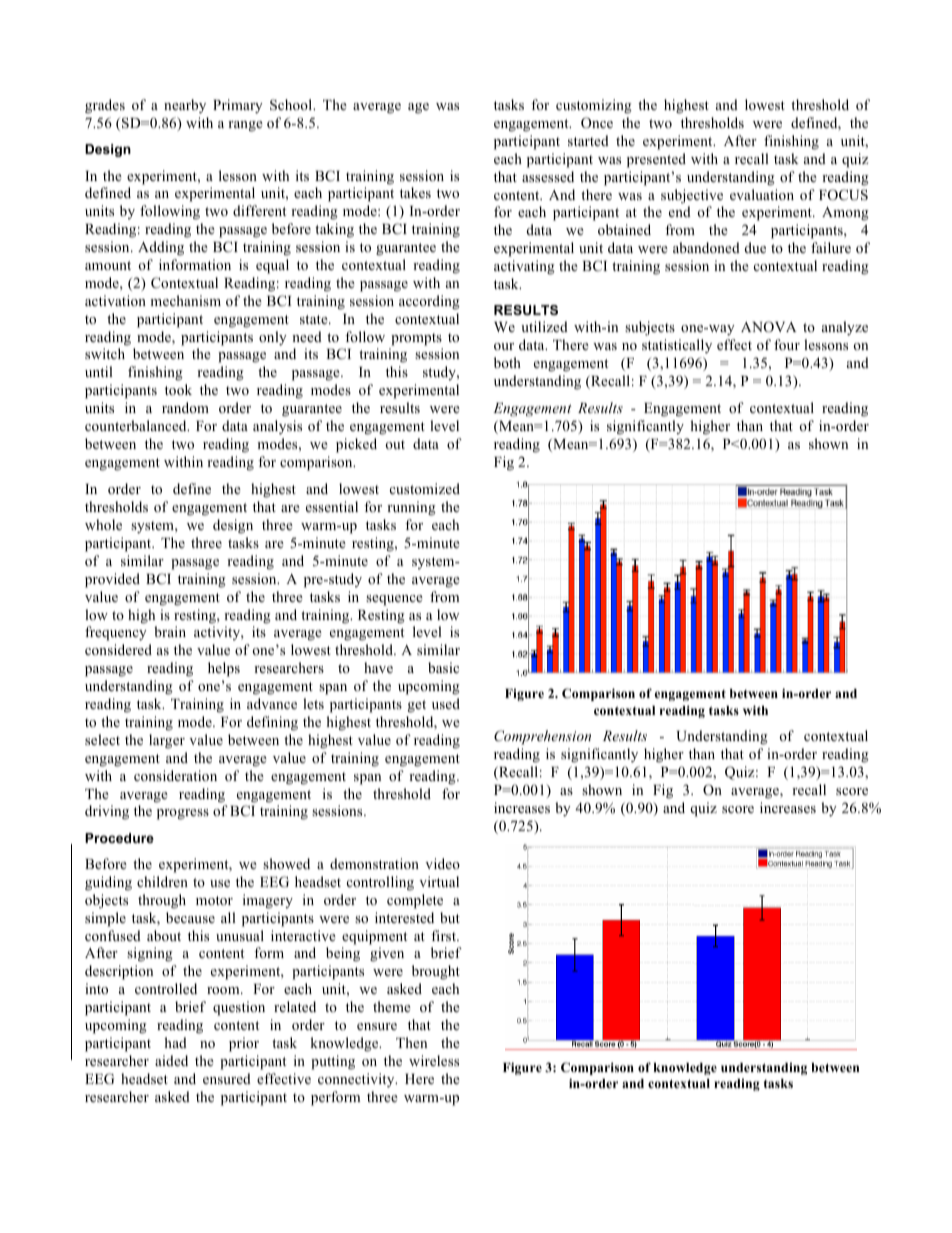 The width and height of the screenshot is (952, 1233). I want to click on Comprehension, so click(542, 737).
